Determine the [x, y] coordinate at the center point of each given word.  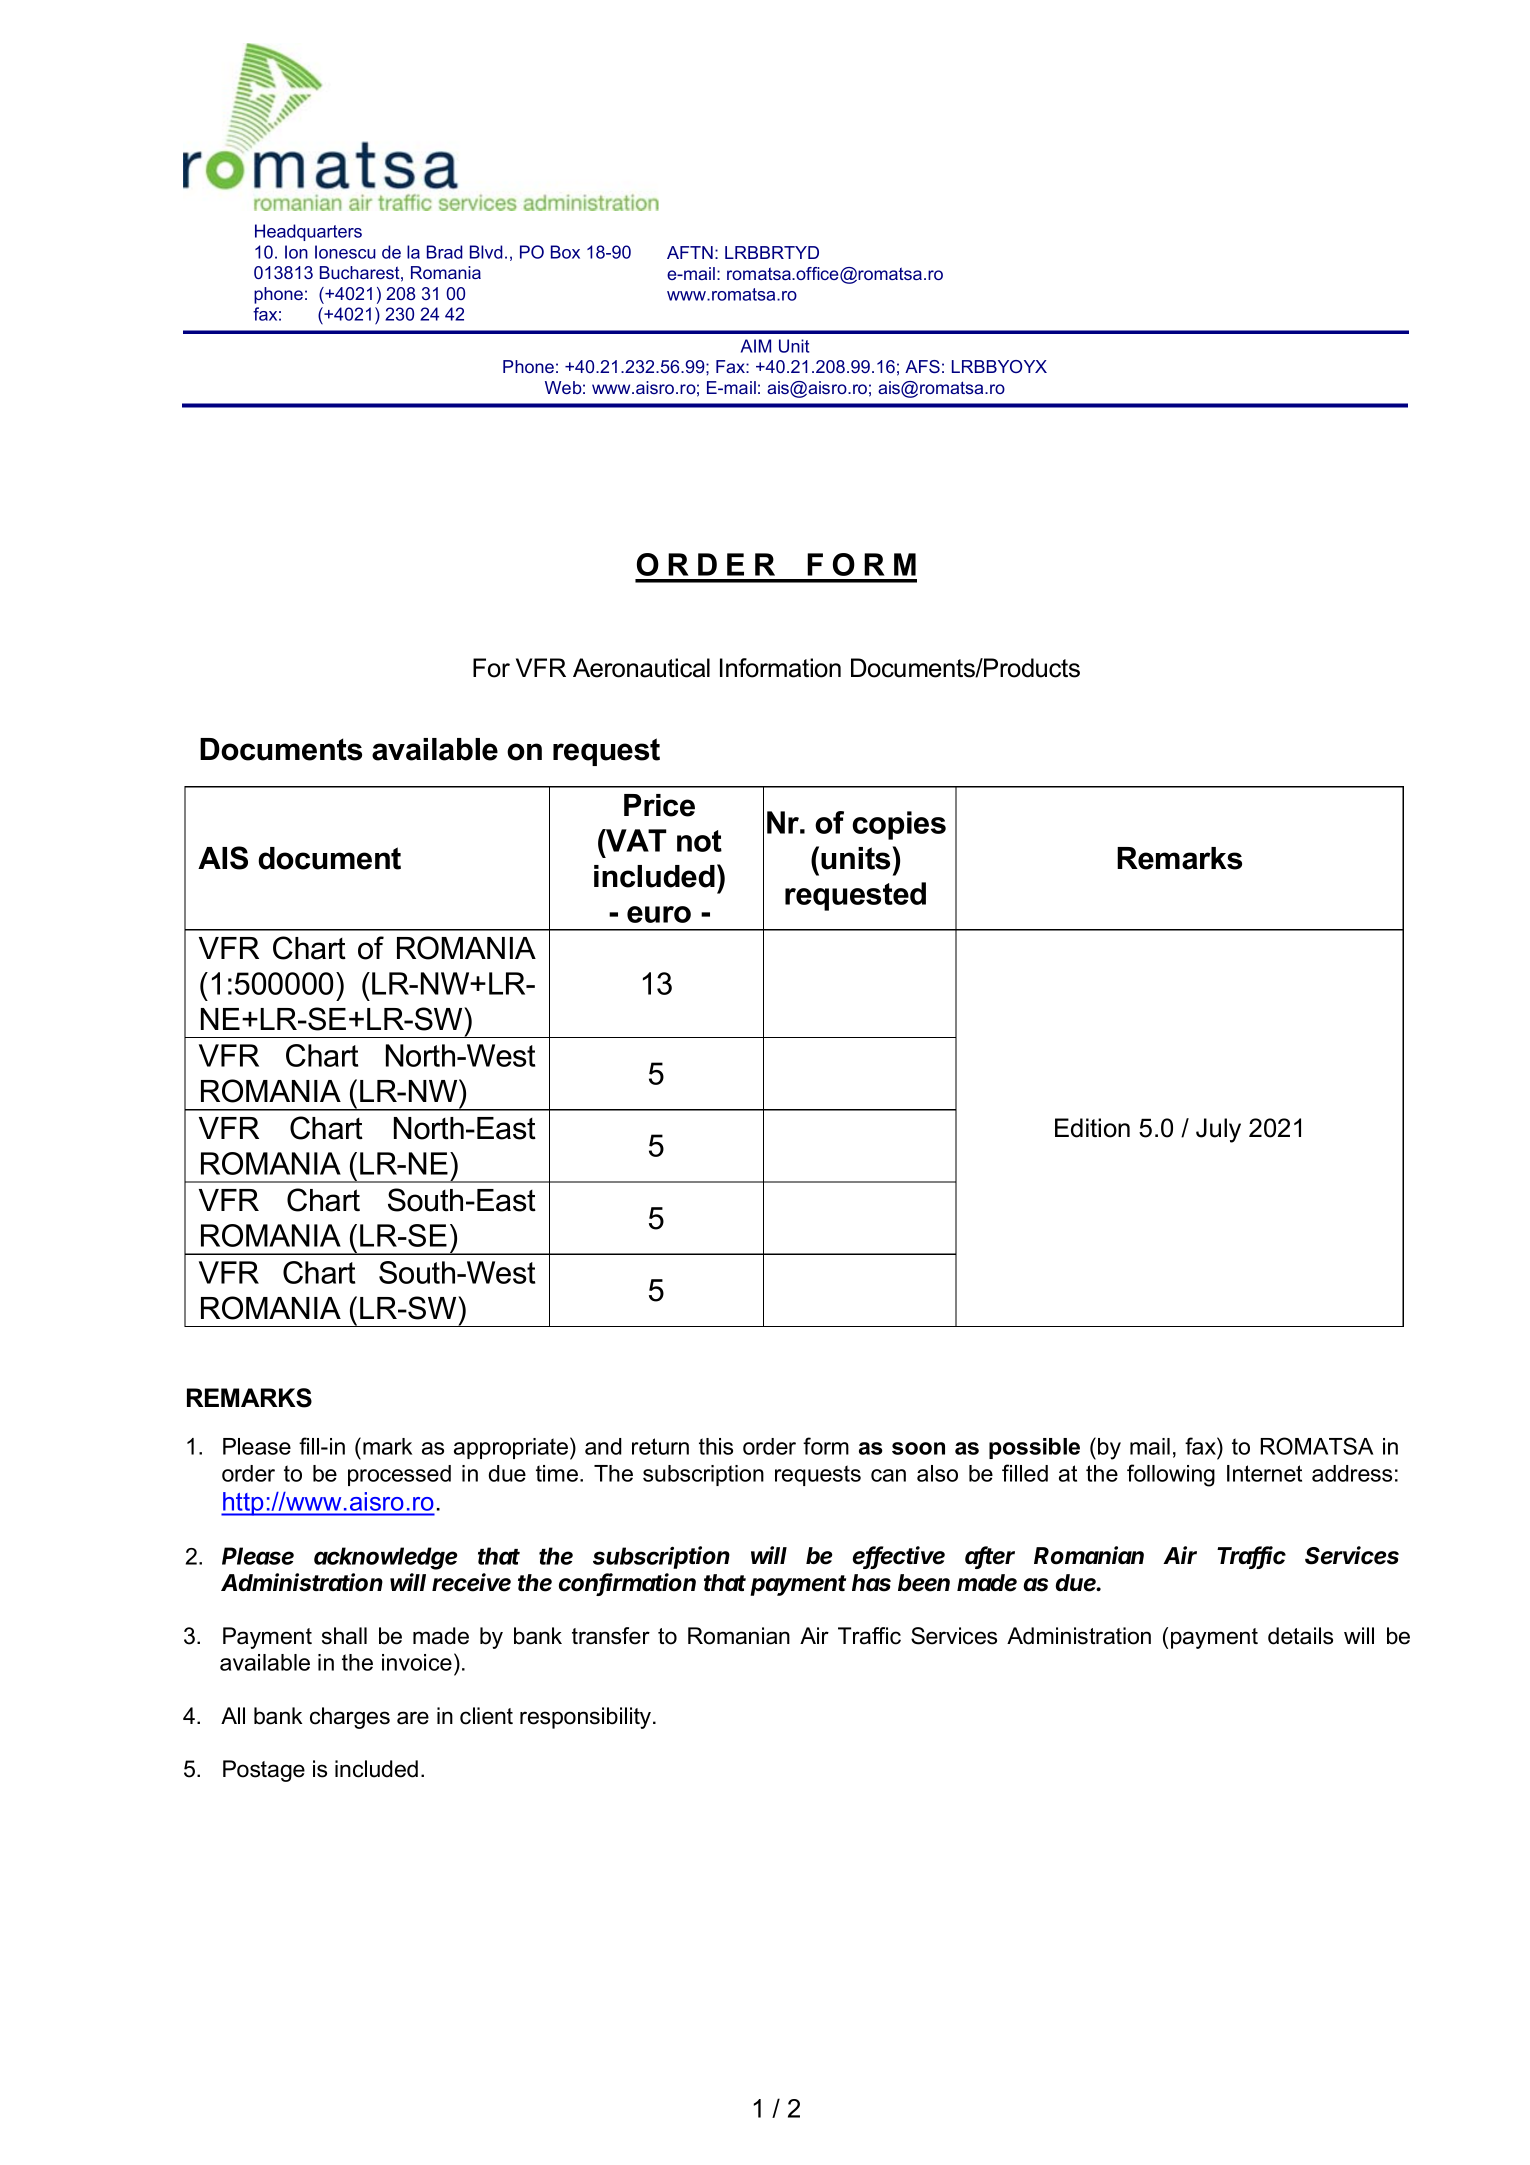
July [1218, 1130]
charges [350, 1718]
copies [899, 825]
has [871, 1583]
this [716, 1446]
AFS [922, 366]
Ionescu [345, 252]
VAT [635, 840]
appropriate [511, 1448]
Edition [1092, 1128]
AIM [756, 346]
